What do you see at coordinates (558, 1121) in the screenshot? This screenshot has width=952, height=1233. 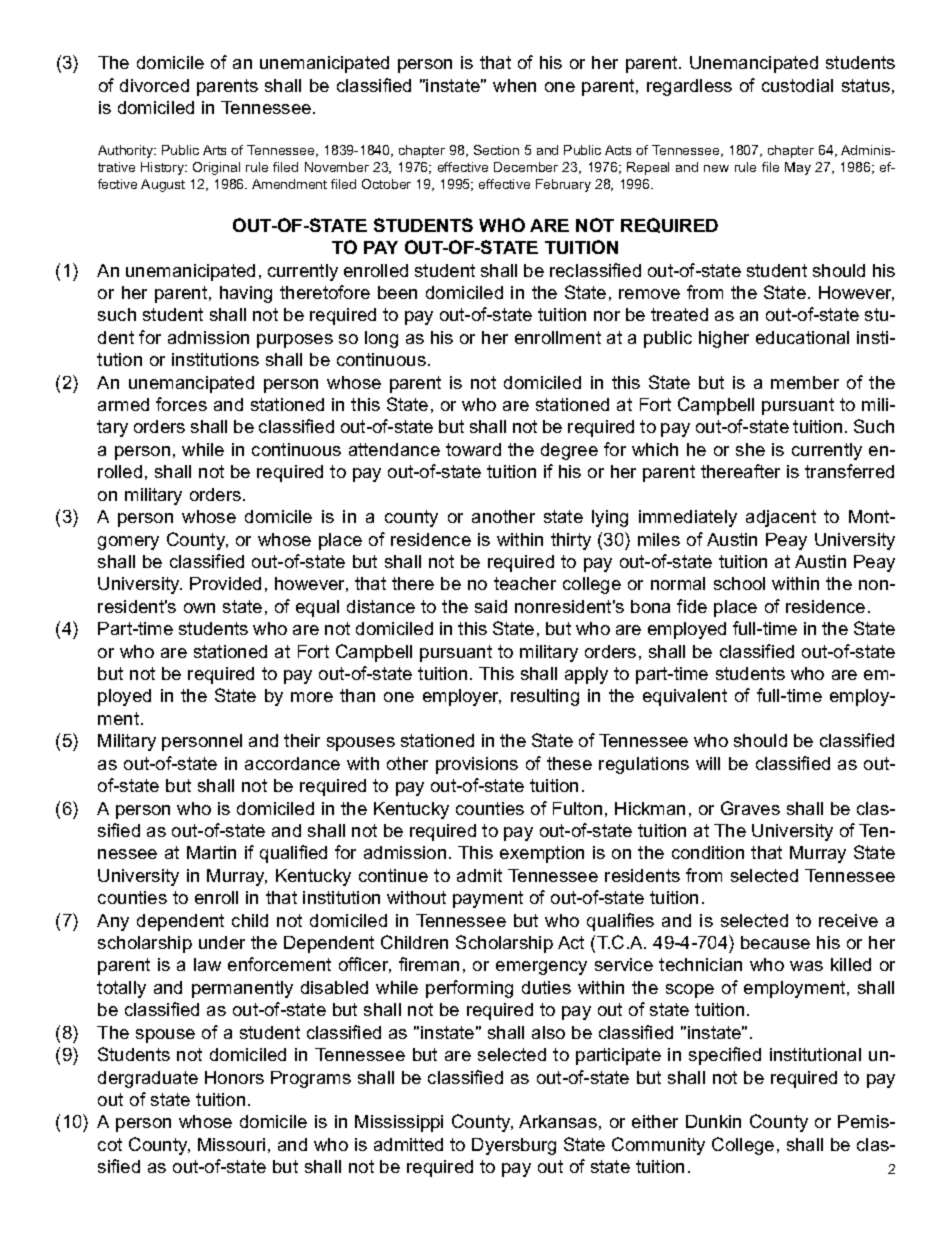 I see `Arkansas` at bounding box center [558, 1121].
